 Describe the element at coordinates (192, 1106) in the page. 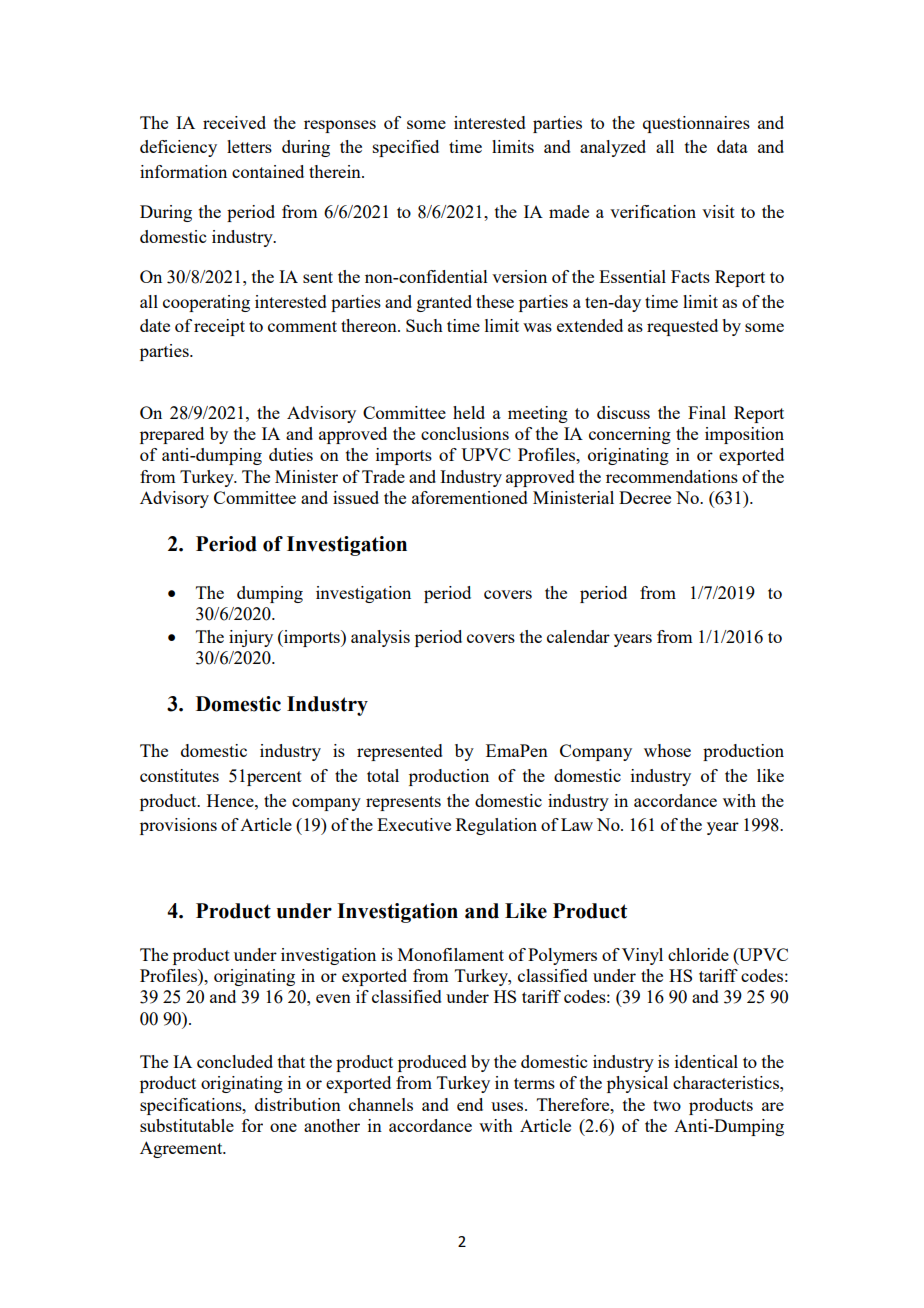

I see `specifications` at that location.
